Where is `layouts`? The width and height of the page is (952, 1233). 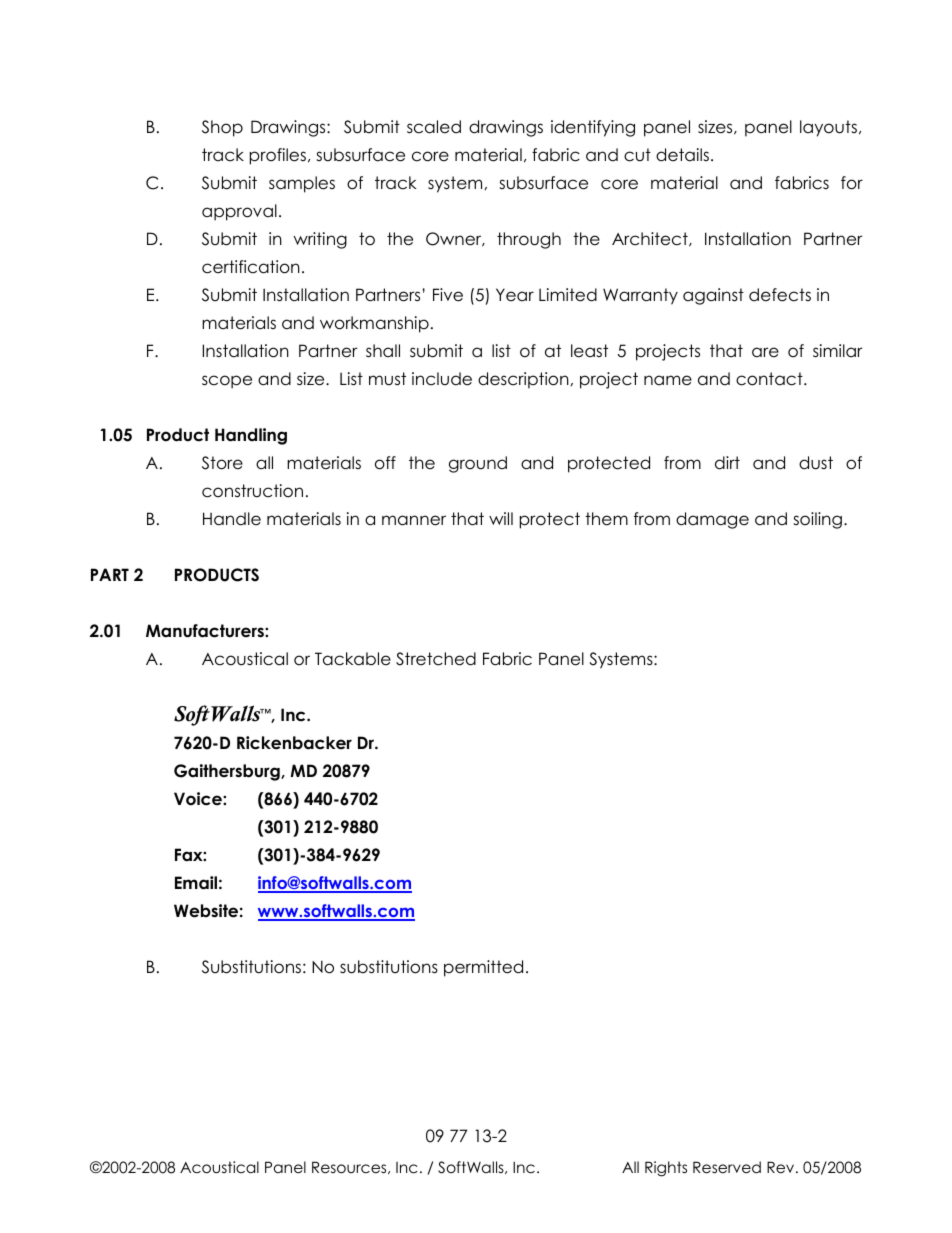 layouts is located at coordinates (828, 128).
